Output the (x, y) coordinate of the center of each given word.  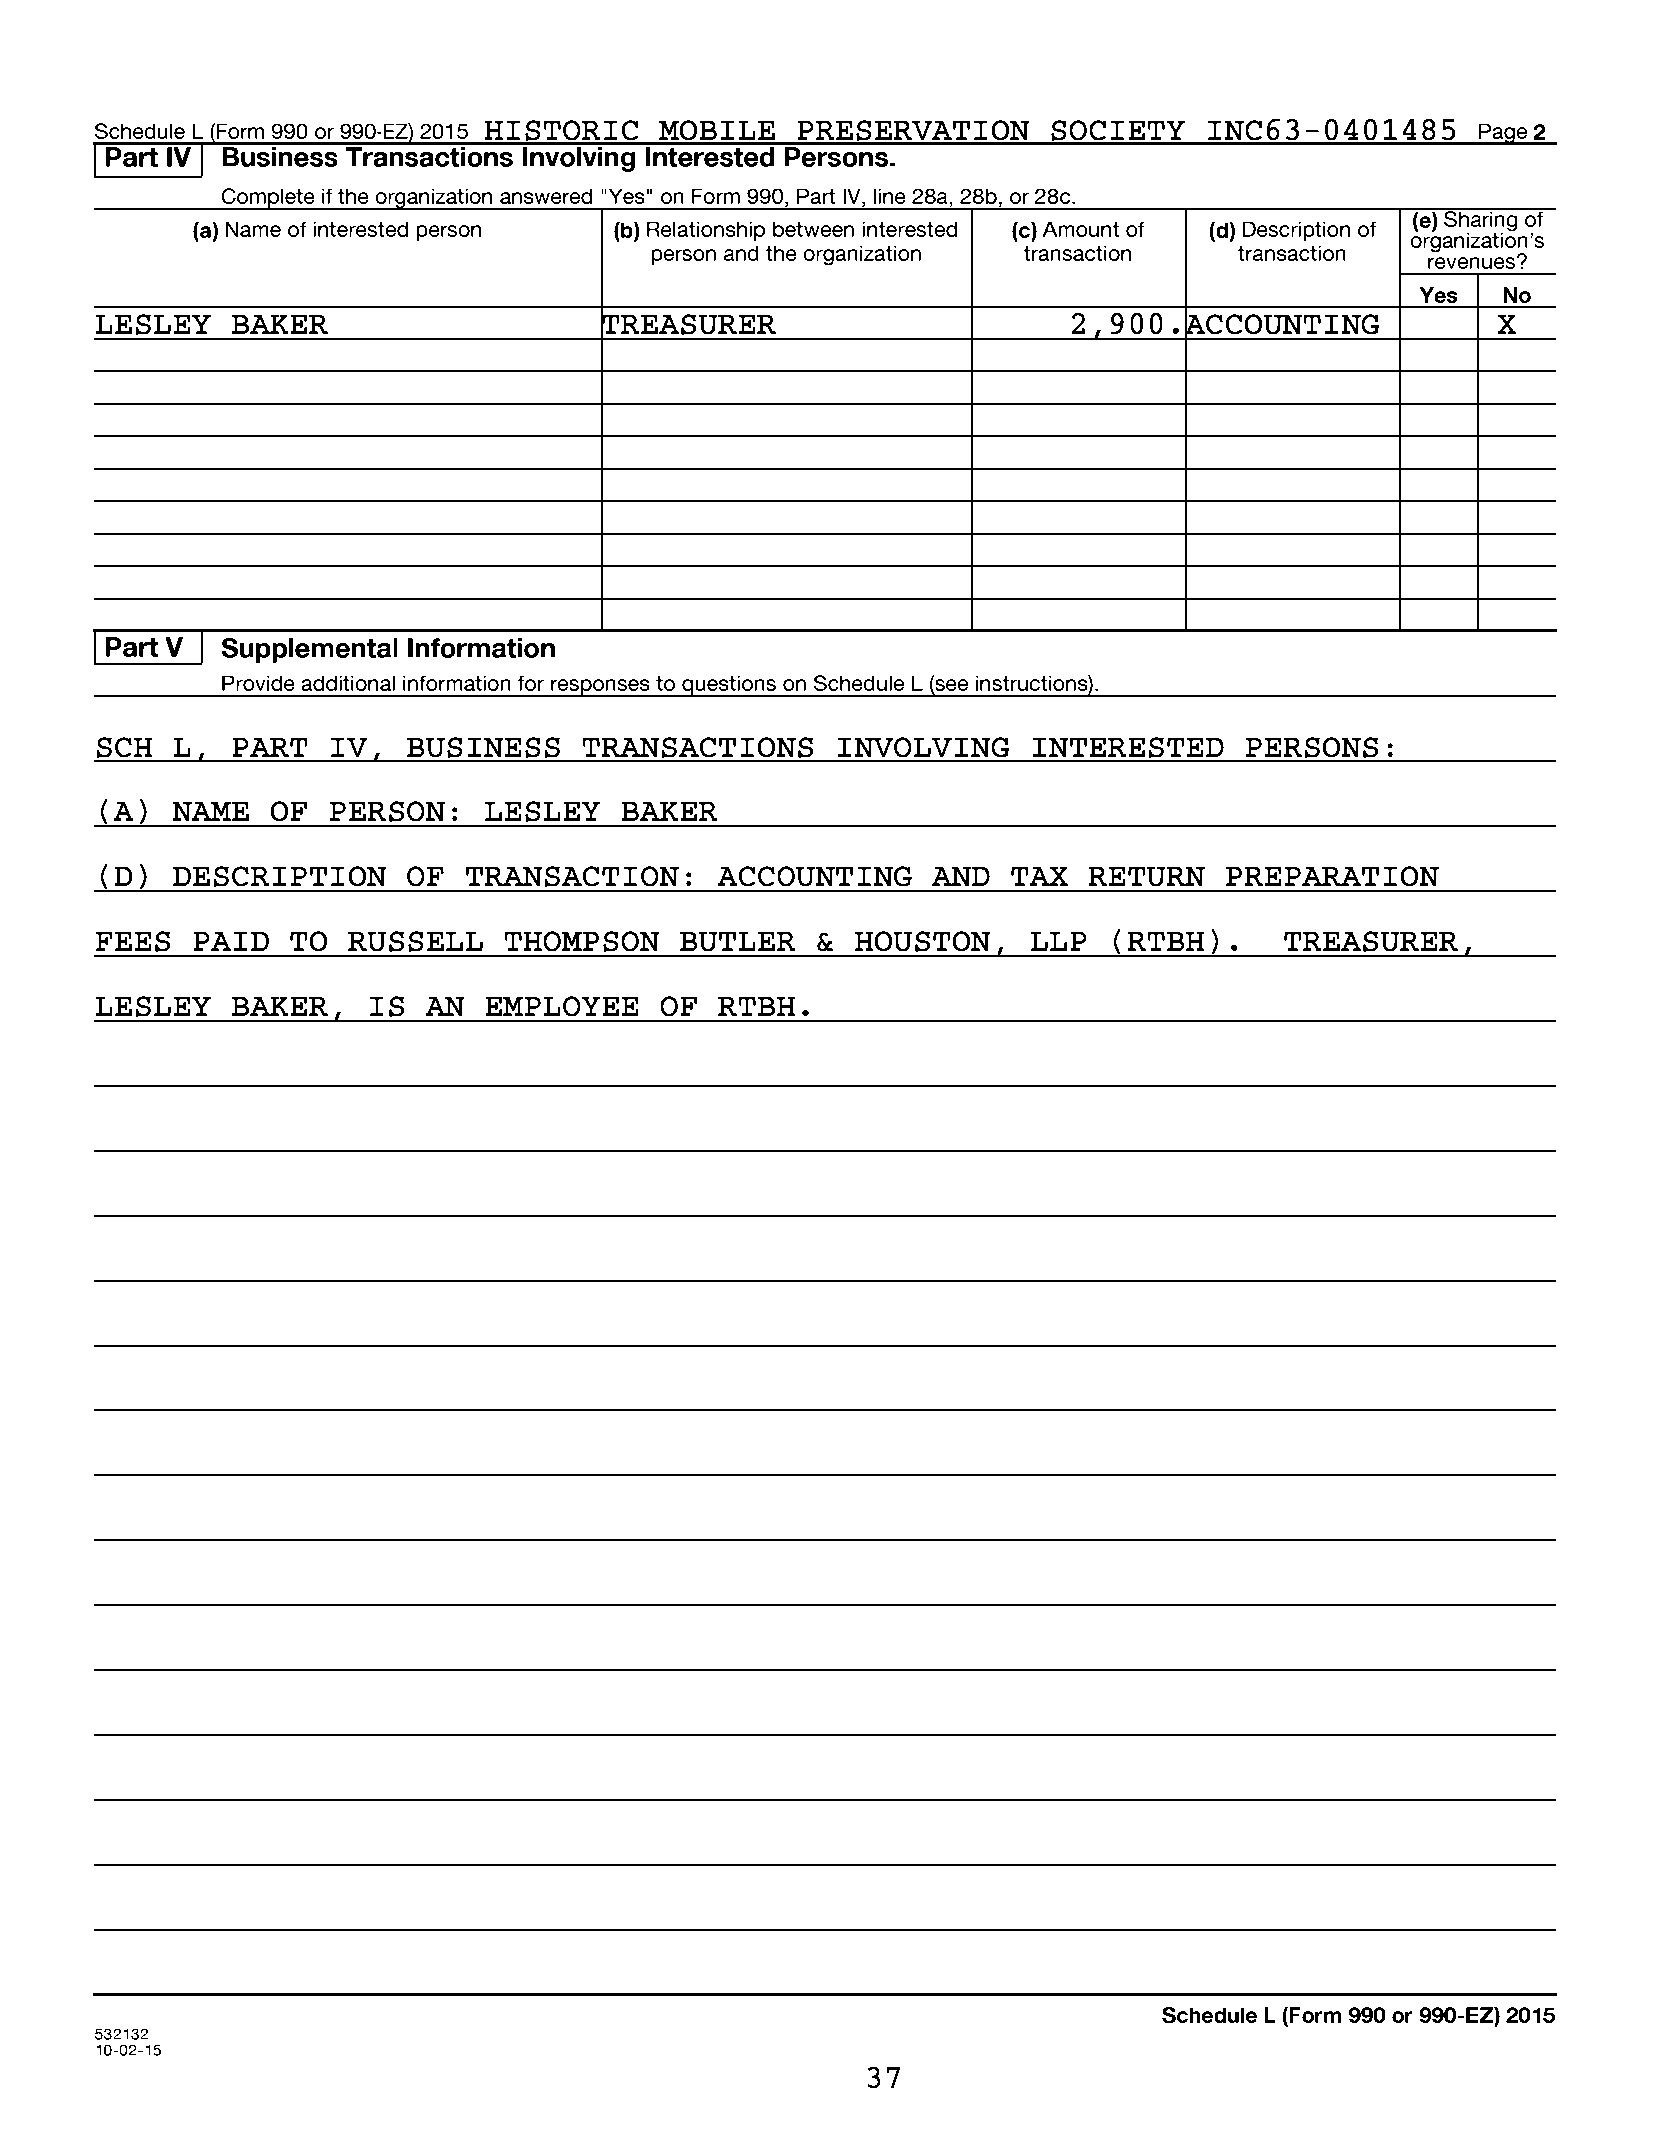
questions (729, 686)
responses (600, 688)
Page (1503, 134)
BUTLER (738, 941)
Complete (268, 199)
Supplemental (309, 650)
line (890, 196)
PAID (231, 941)
